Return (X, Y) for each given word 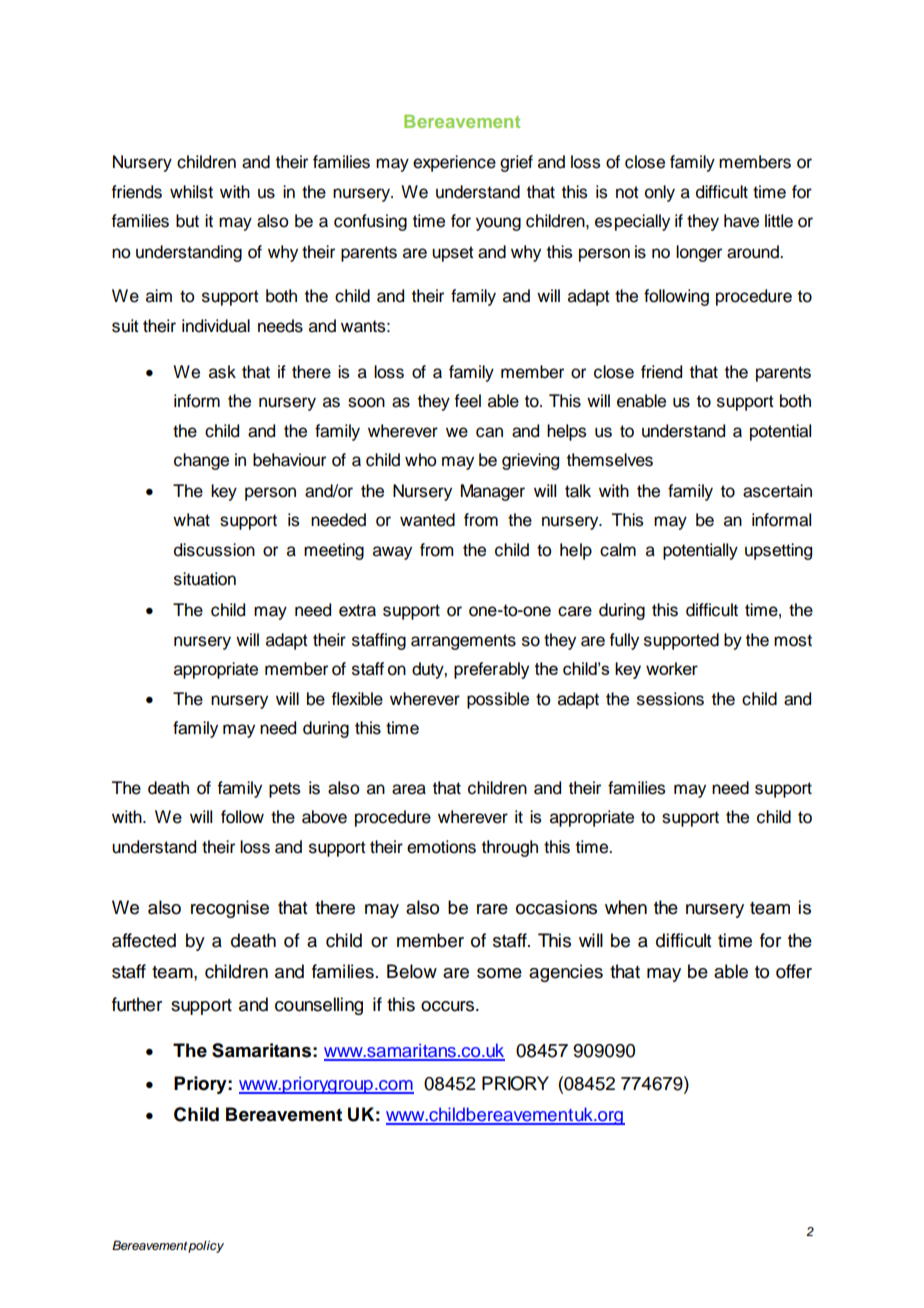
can (489, 432)
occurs (447, 1006)
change (201, 461)
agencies (566, 973)
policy (206, 1247)
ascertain (777, 491)
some (499, 973)
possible (498, 700)
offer (794, 971)
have (741, 221)
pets (284, 790)
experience (454, 163)
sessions (670, 699)
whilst (191, 192)
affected (144, 940)
